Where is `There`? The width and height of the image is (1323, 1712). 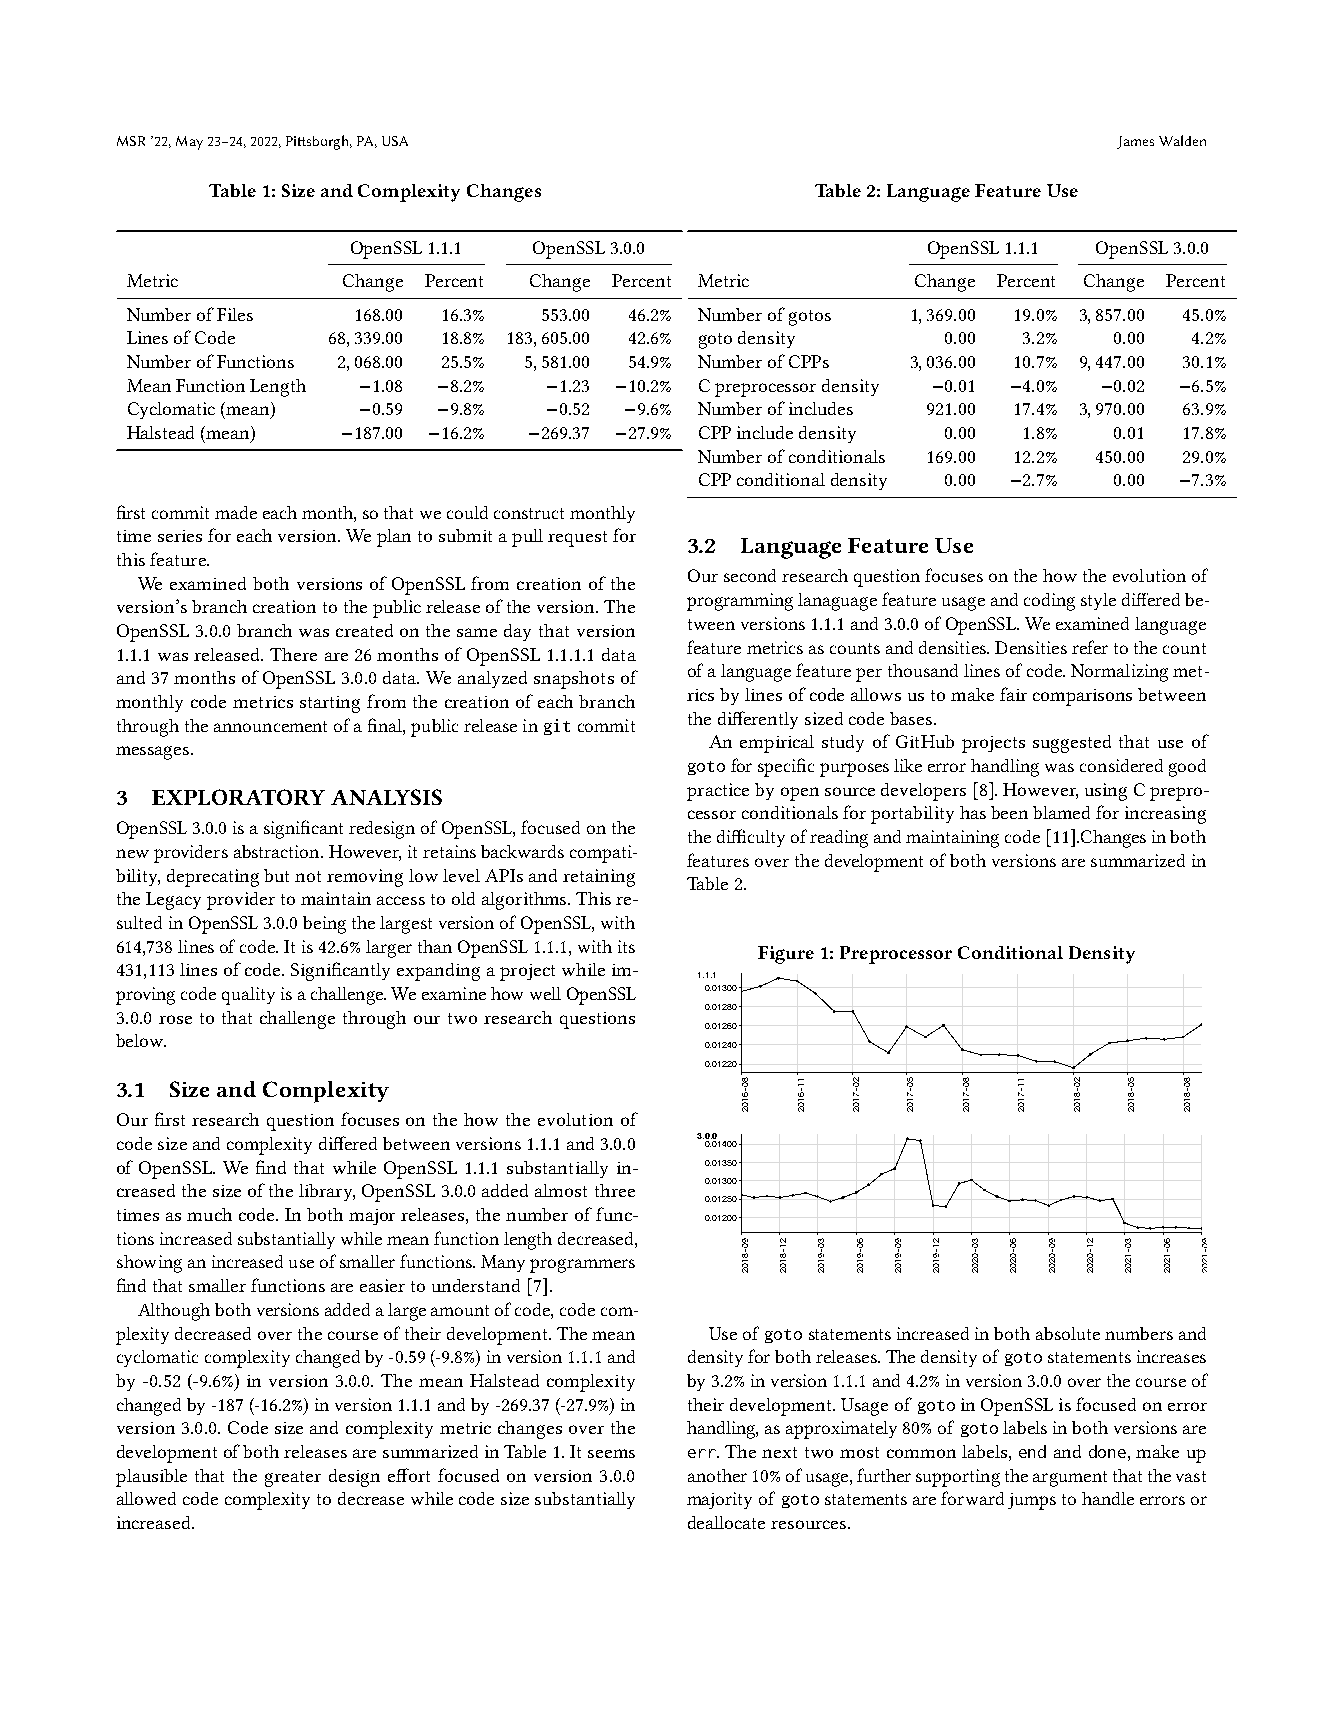 There is located at coordinates (293, 654).
